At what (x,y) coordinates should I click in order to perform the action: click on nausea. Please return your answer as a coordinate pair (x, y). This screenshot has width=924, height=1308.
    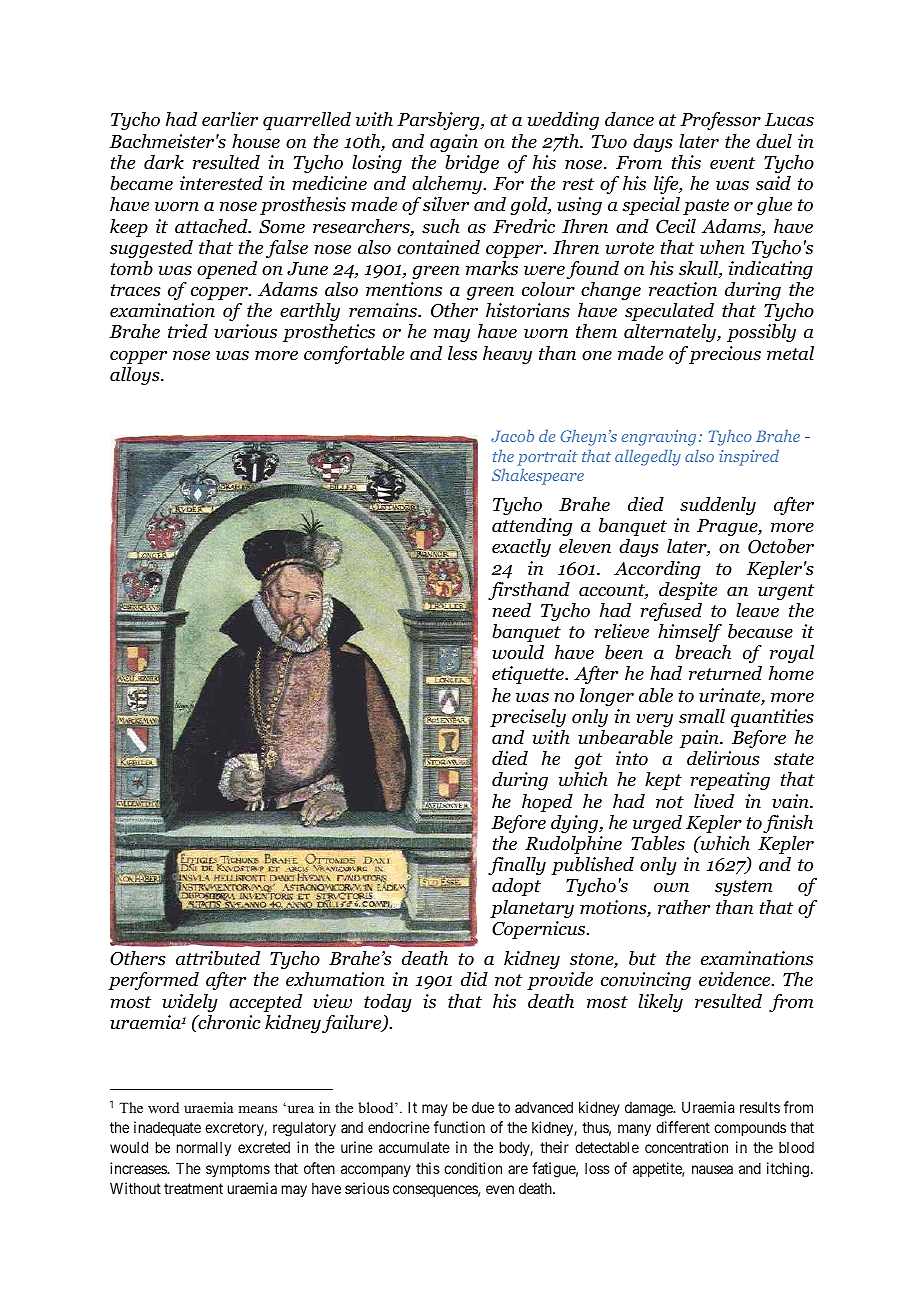
    Looking at the image, I should click on (712, 1169).
